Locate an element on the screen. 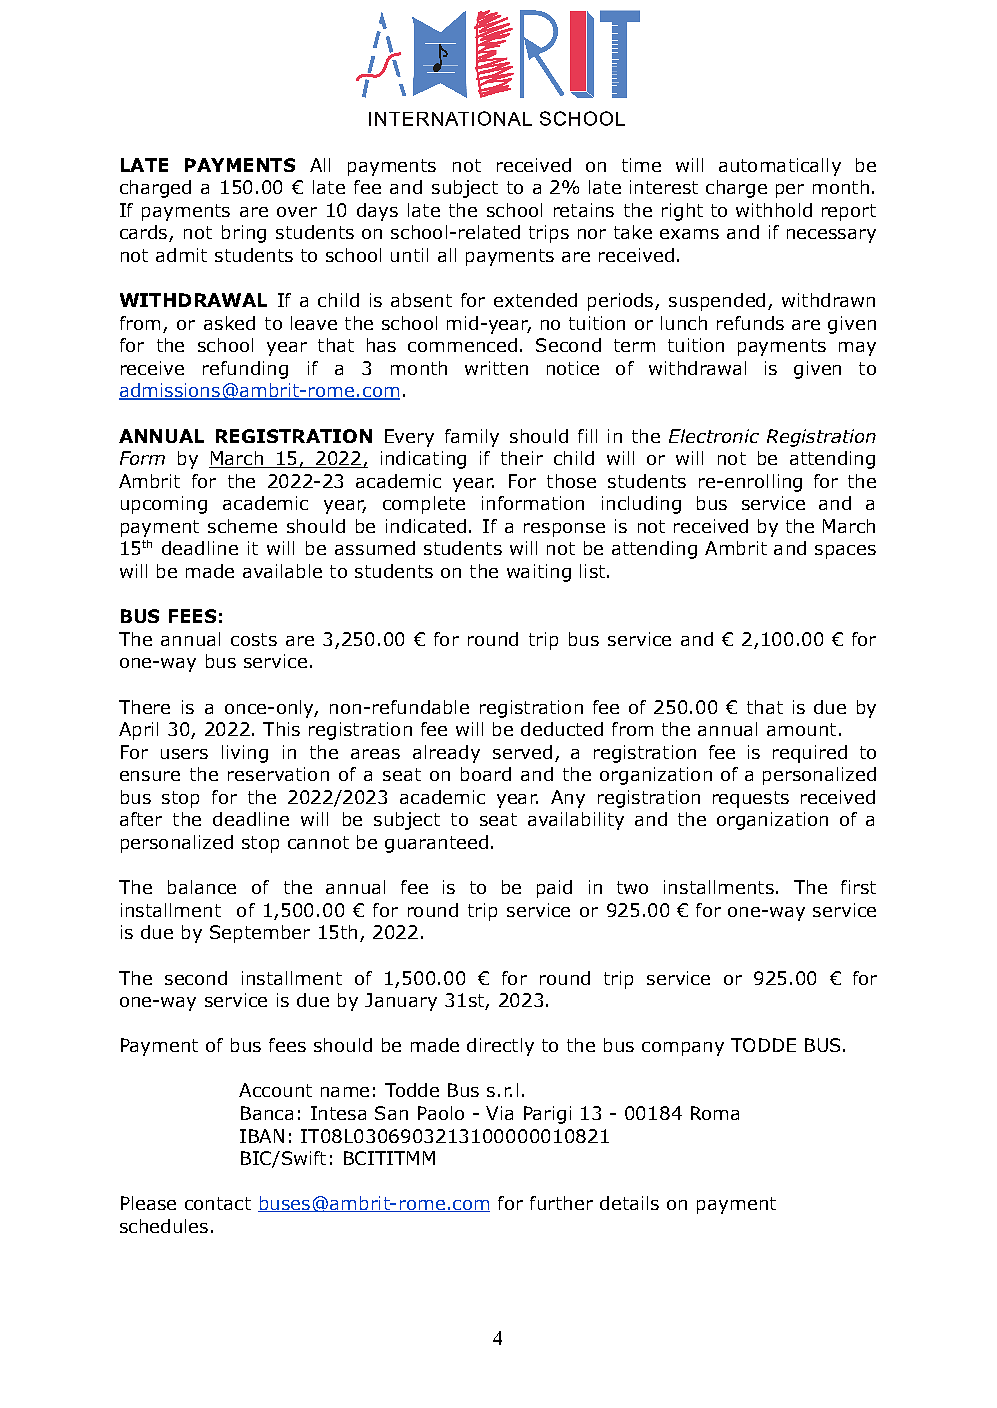 The width and height of the screenshot is (997, 1408). deducted is located at coordinates (562, 729).
